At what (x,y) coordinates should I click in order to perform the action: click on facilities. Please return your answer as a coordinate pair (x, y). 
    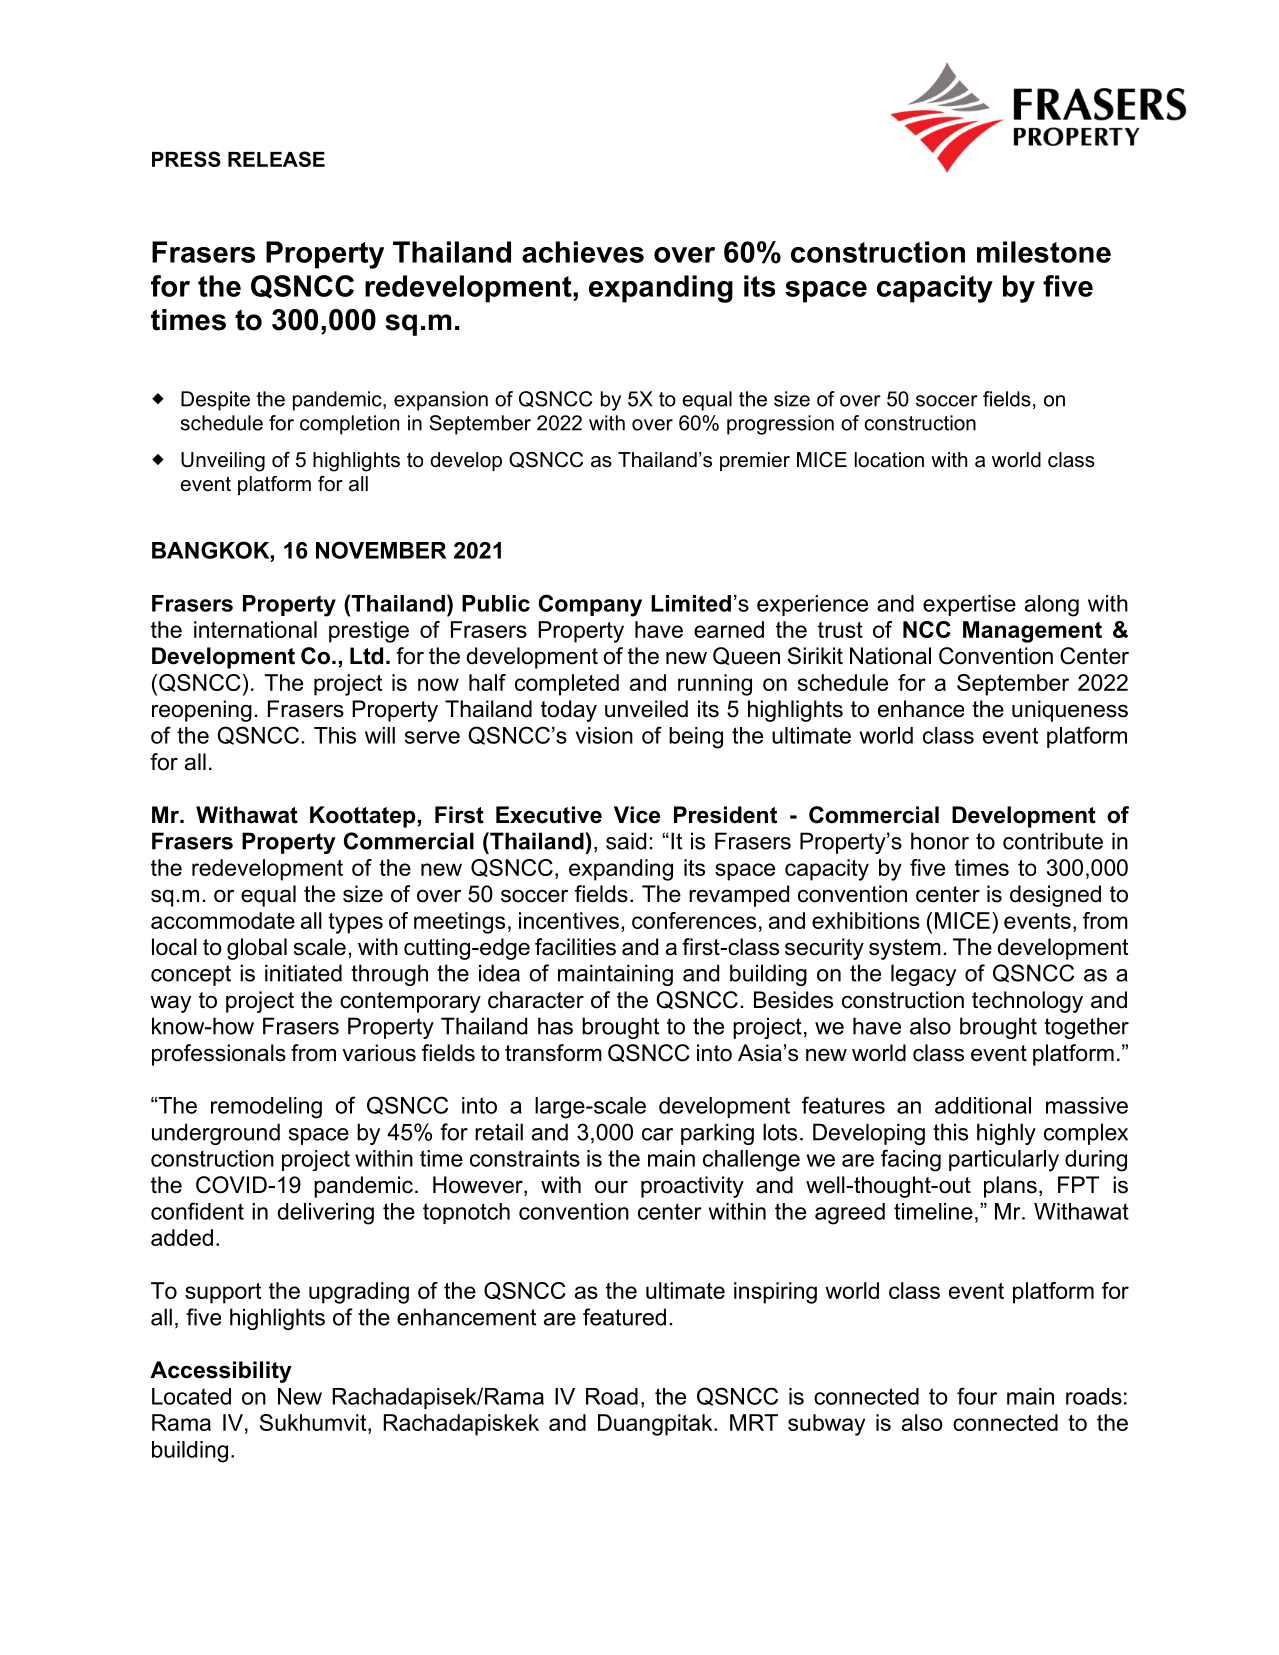
    Looking at the image, I should click on (575, 947).
